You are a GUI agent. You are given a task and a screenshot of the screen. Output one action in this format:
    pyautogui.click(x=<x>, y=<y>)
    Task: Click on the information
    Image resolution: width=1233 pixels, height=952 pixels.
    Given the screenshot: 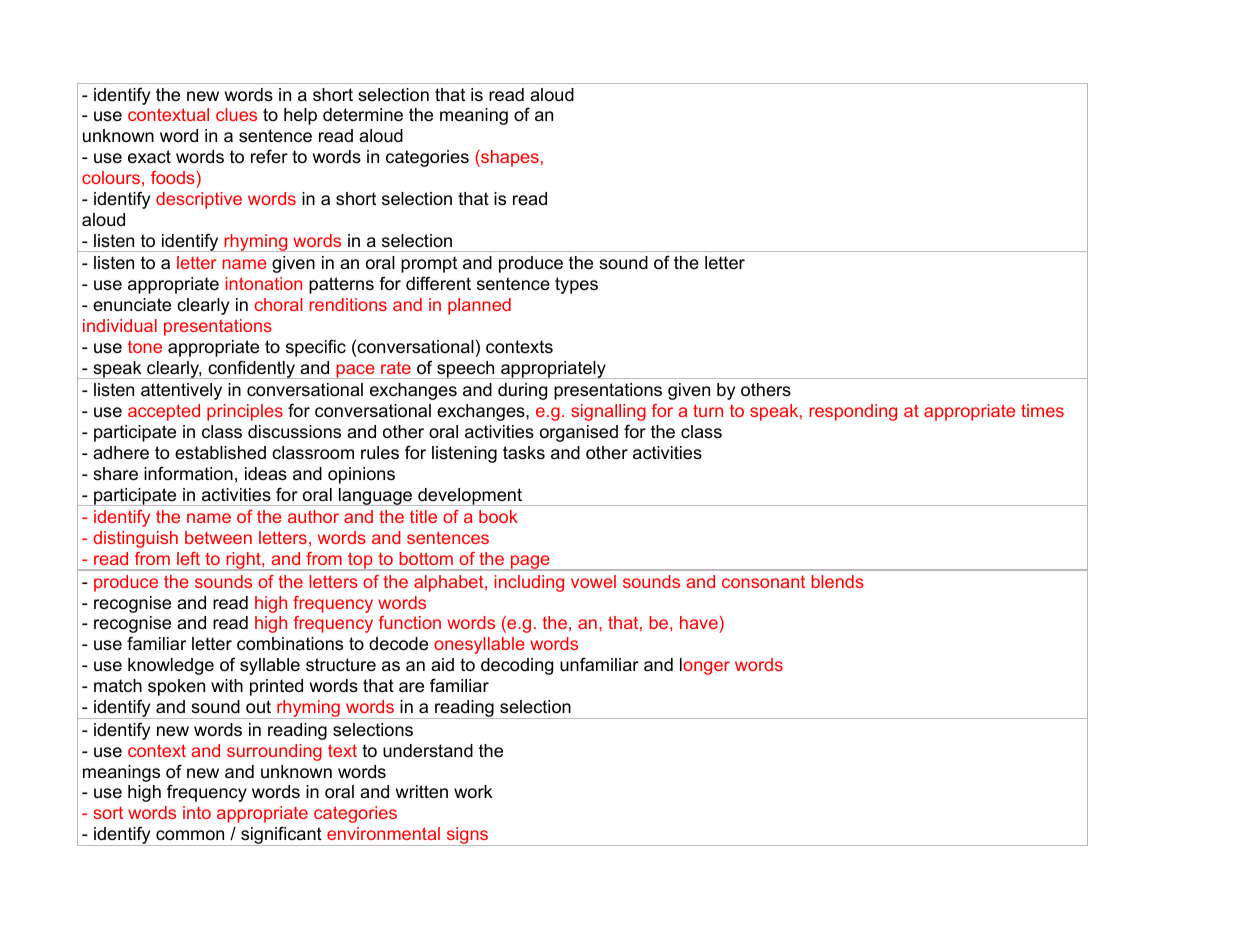 What is the action you would take?
    pyautogui.click(x=188, y=473)
